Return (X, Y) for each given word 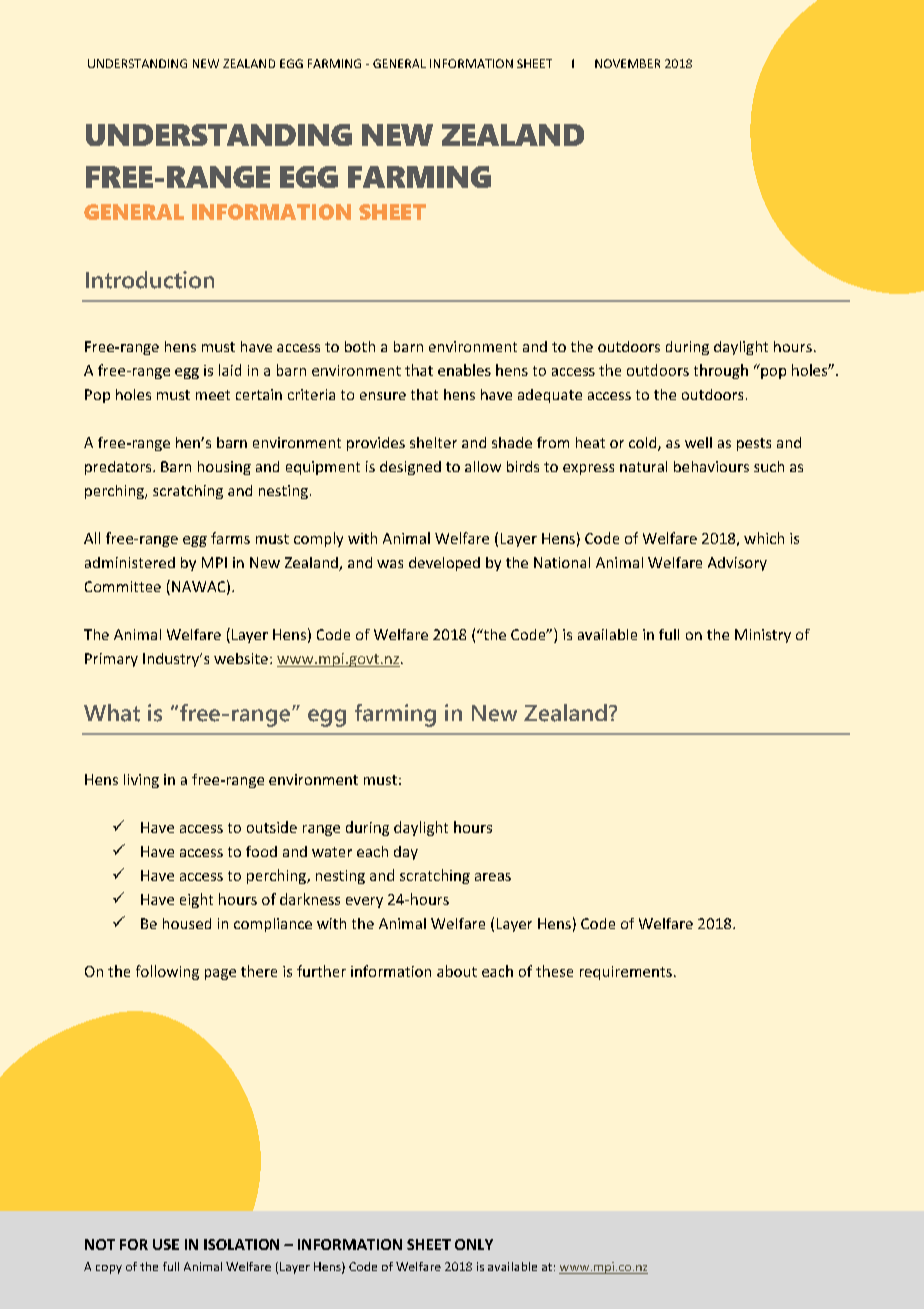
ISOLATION (241, 1244)
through (721, 371)
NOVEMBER (627, 63)
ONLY (474, 1244)
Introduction (150, 280)
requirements (626, 973)
